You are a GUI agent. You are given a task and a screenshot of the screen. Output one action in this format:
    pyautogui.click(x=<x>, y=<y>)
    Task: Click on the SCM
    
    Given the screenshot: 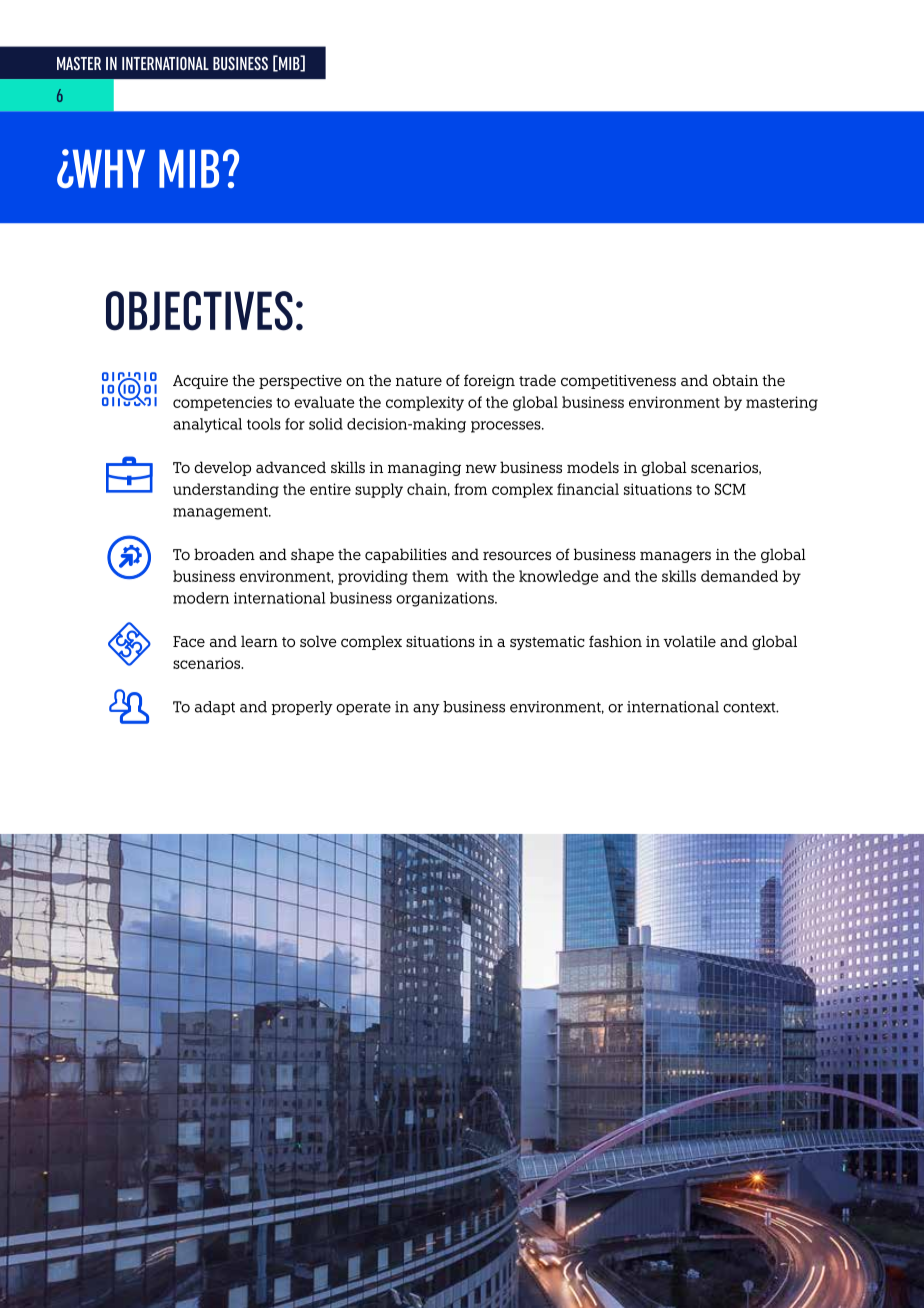 What is the action you would take?
    pyautogui.click(x=730, y=489)
